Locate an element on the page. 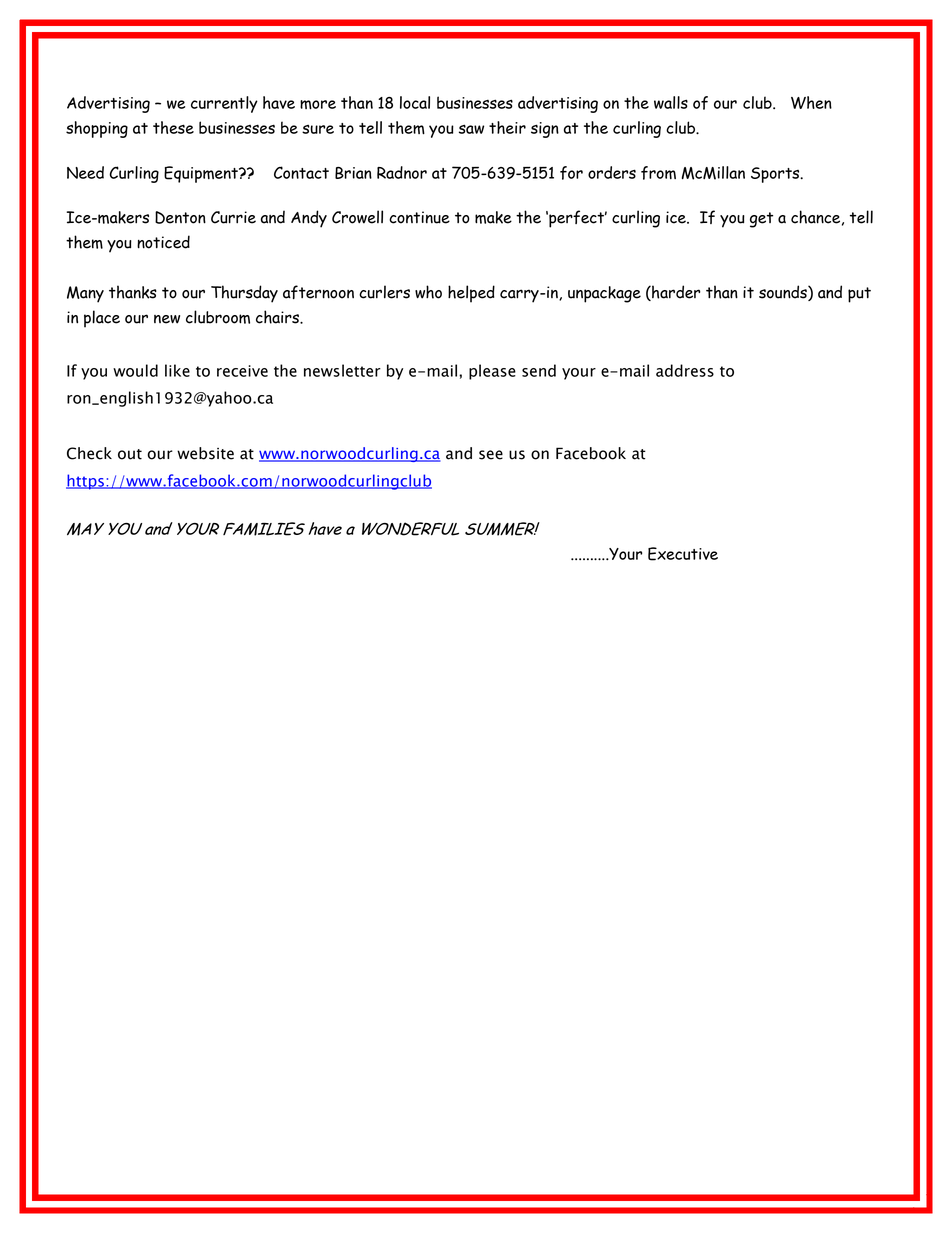  address is located at coordinates (685, 370).
